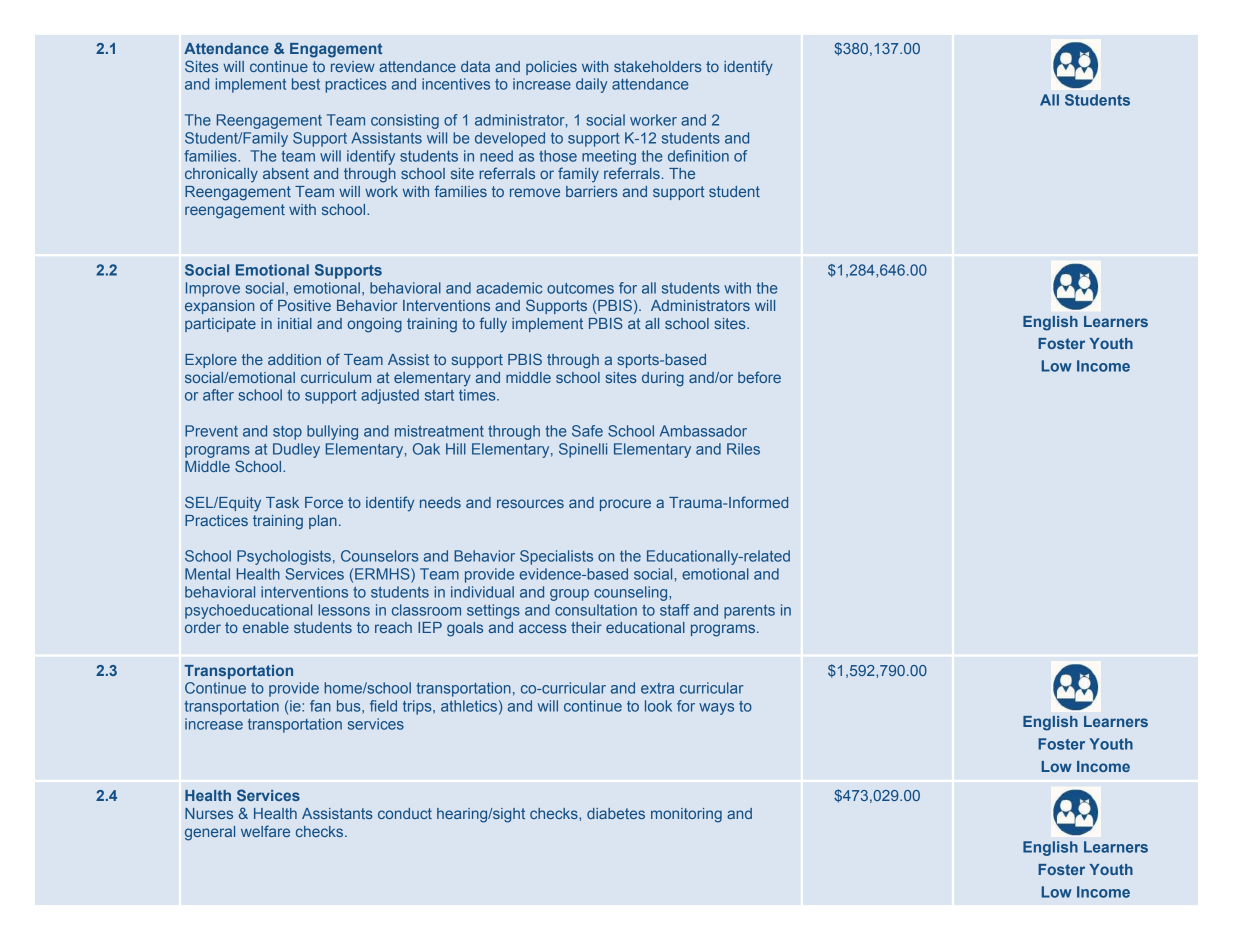  What do you see at coordinates (456, 84) in the page?
I see `incentives` at bounding box center [456, 84].
